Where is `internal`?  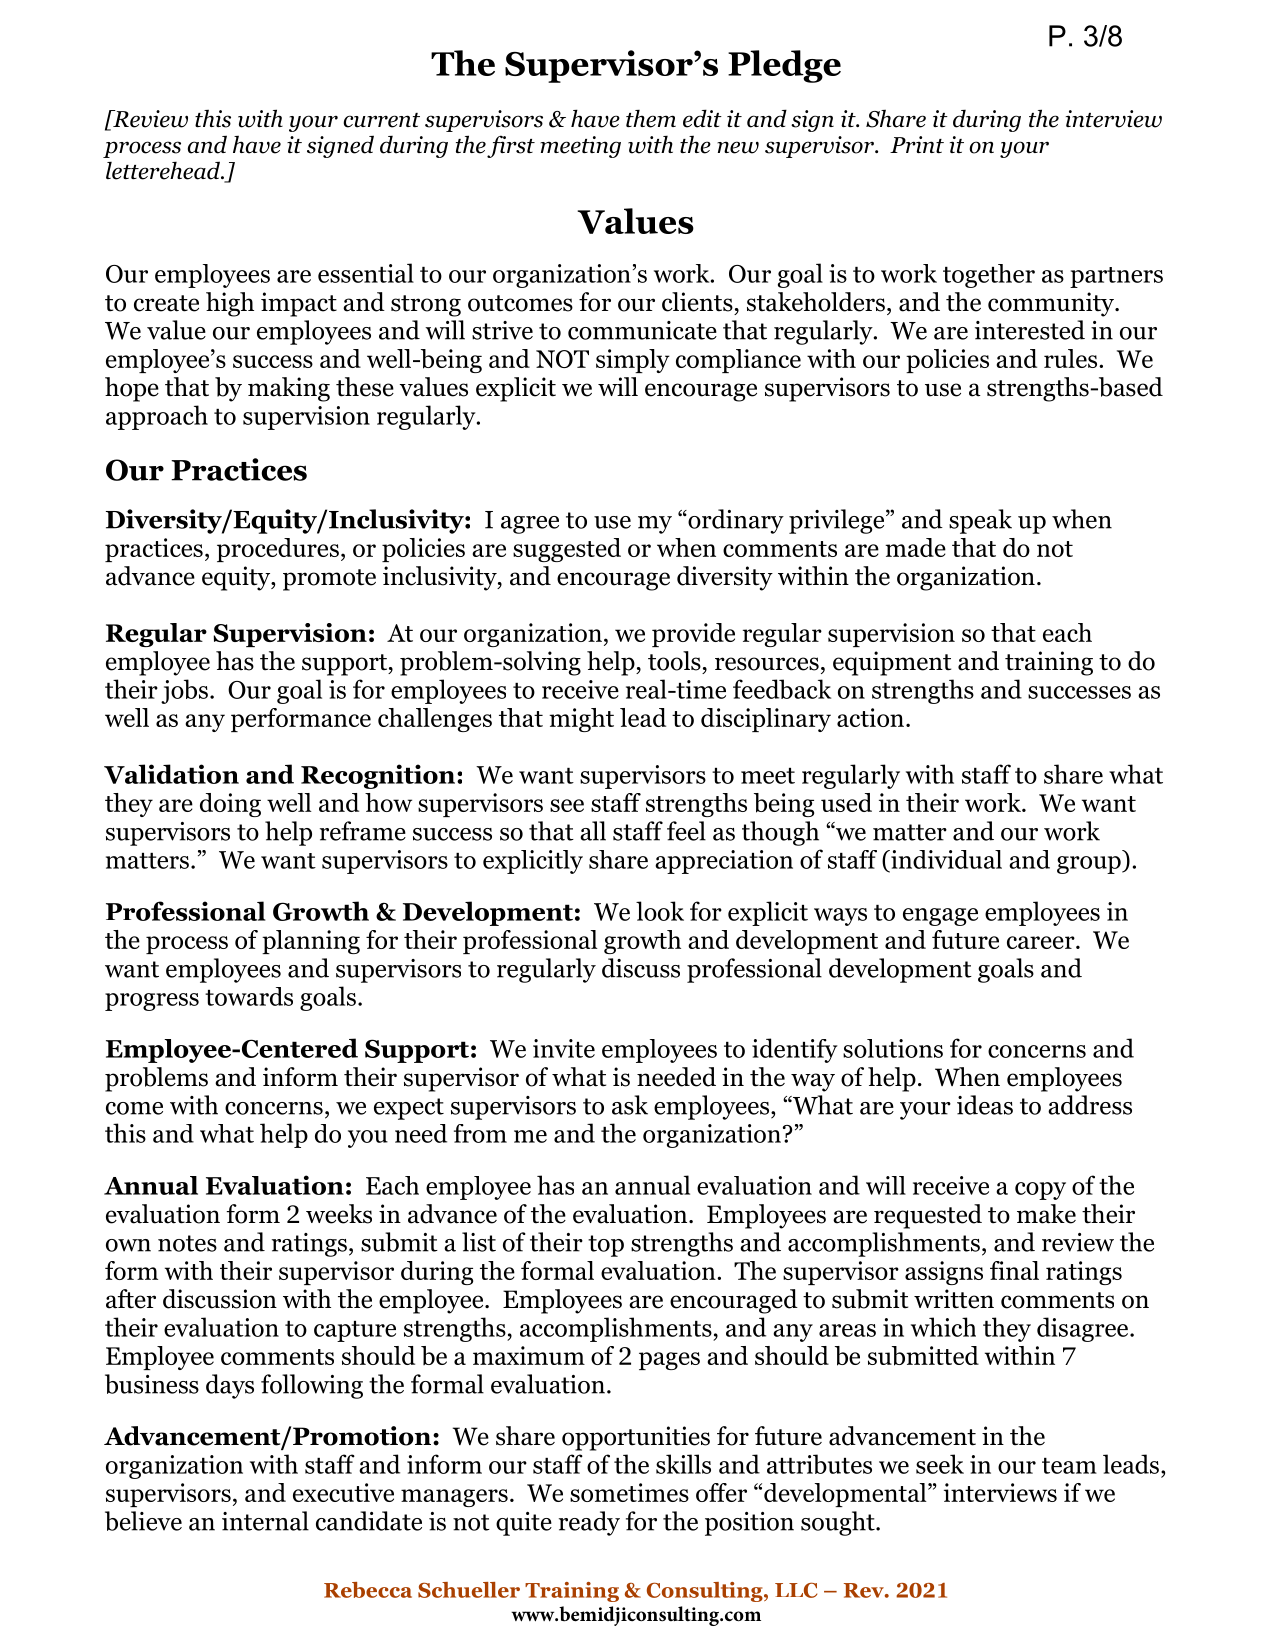 internal is located at coordinates (265, 1521).
